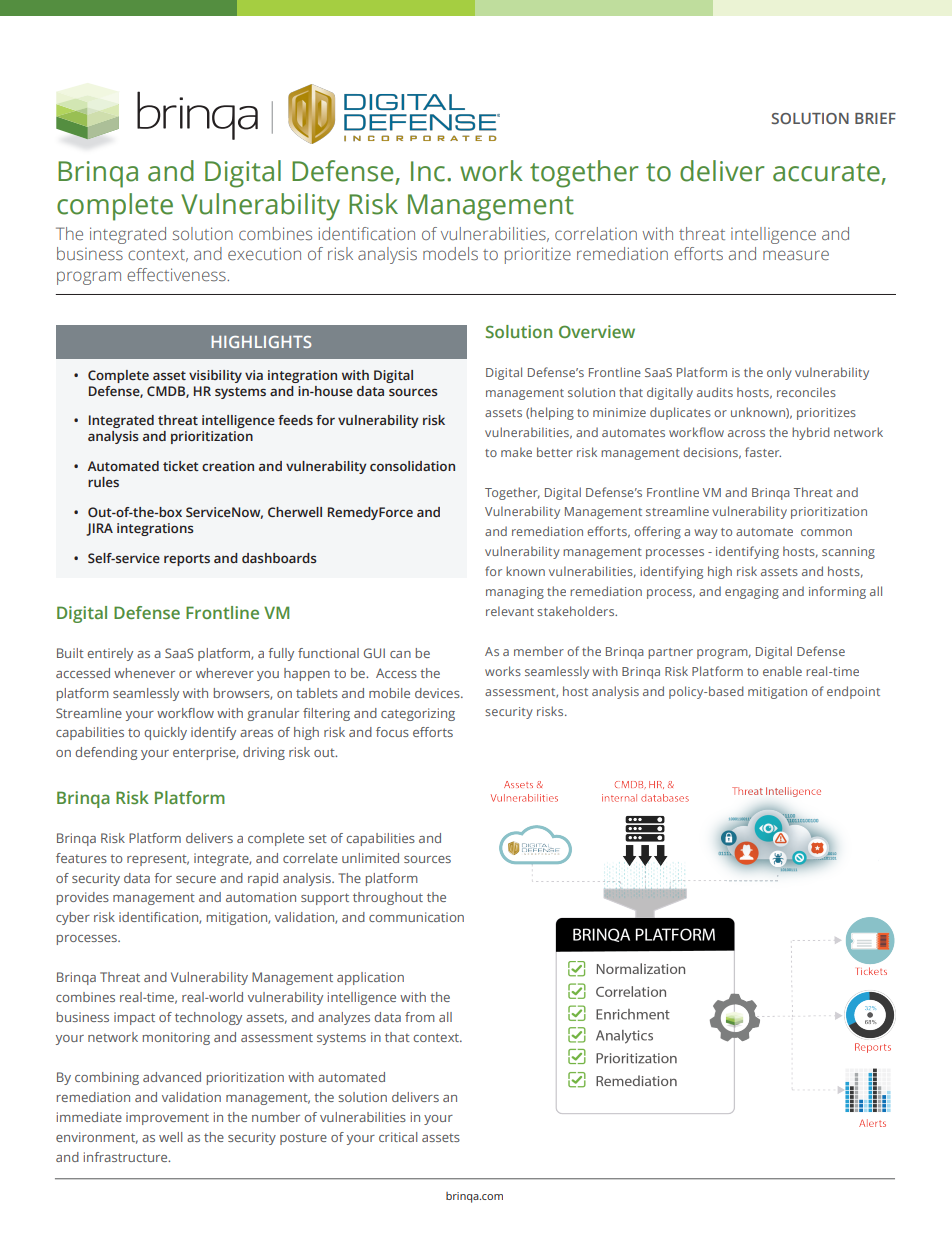  Describe the element at coordinates (597, 331) in the screenshot. I see `Overview` at that location.
